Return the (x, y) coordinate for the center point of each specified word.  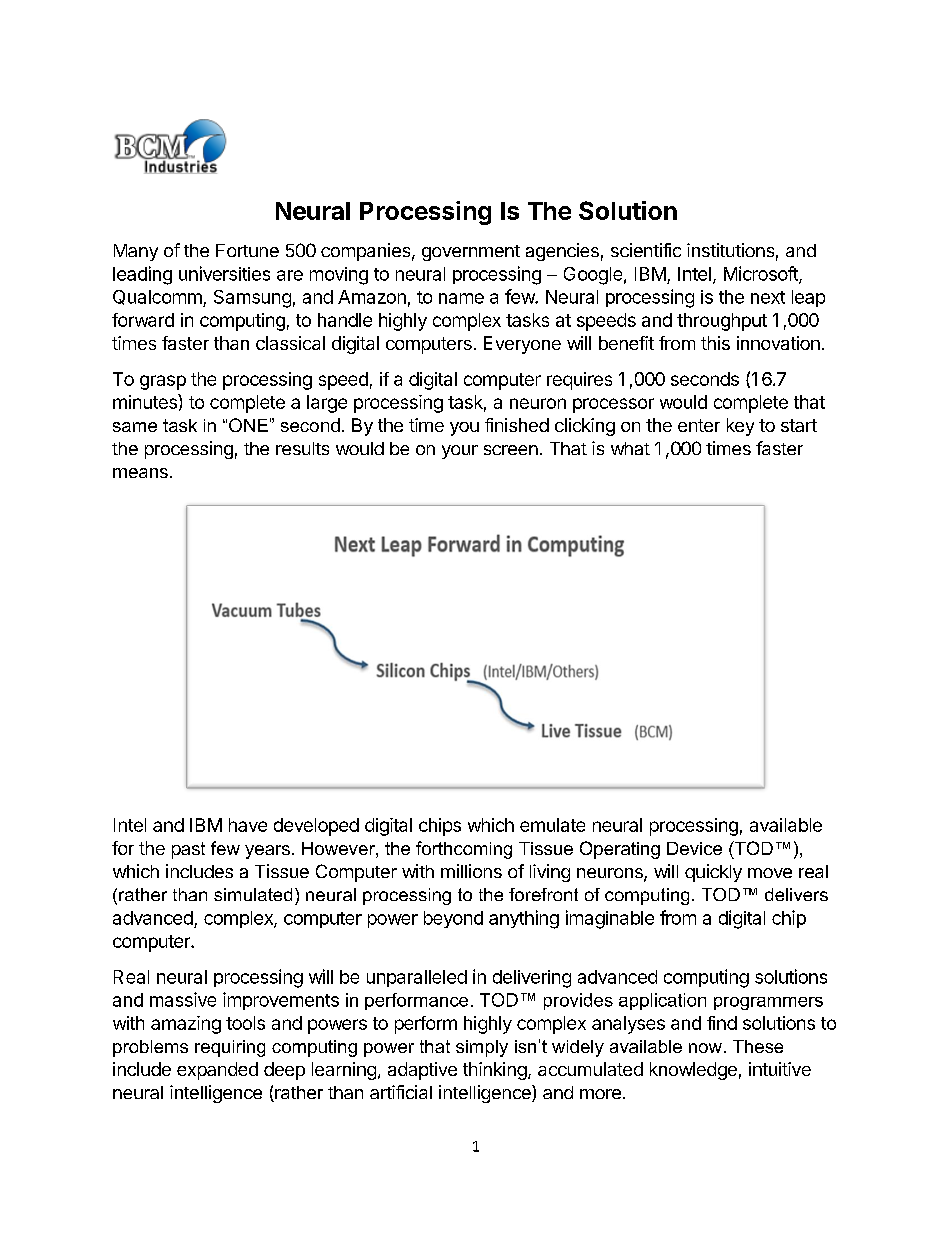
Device (694, 848)
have (248, 825)
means (140, 473)
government (471, 253)
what (630, 448)
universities (224, 273)
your (460, 452)
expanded (217, 1071)
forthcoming (464, 850)
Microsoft (762, 274)
